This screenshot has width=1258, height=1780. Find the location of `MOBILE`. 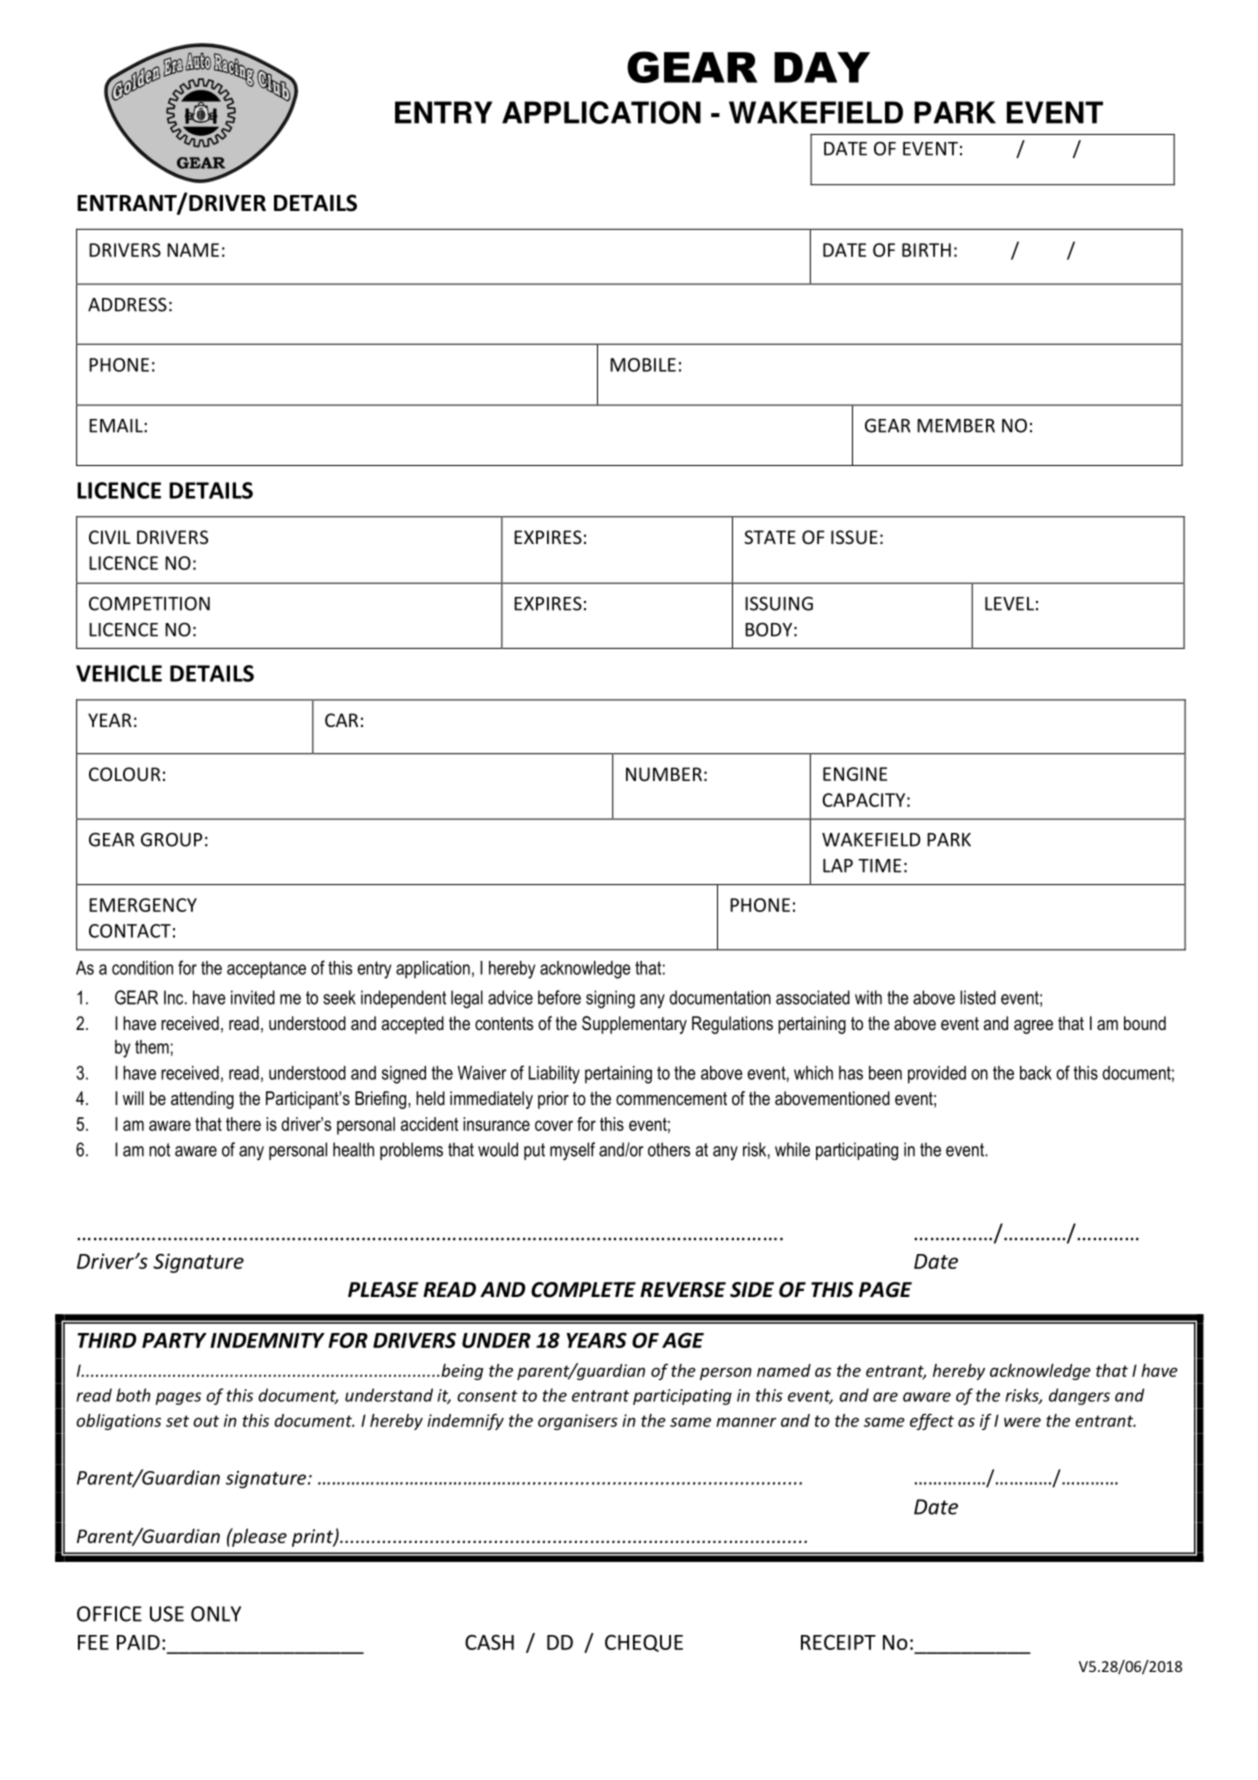

MOBILE is located at coordinates (643, 365).
